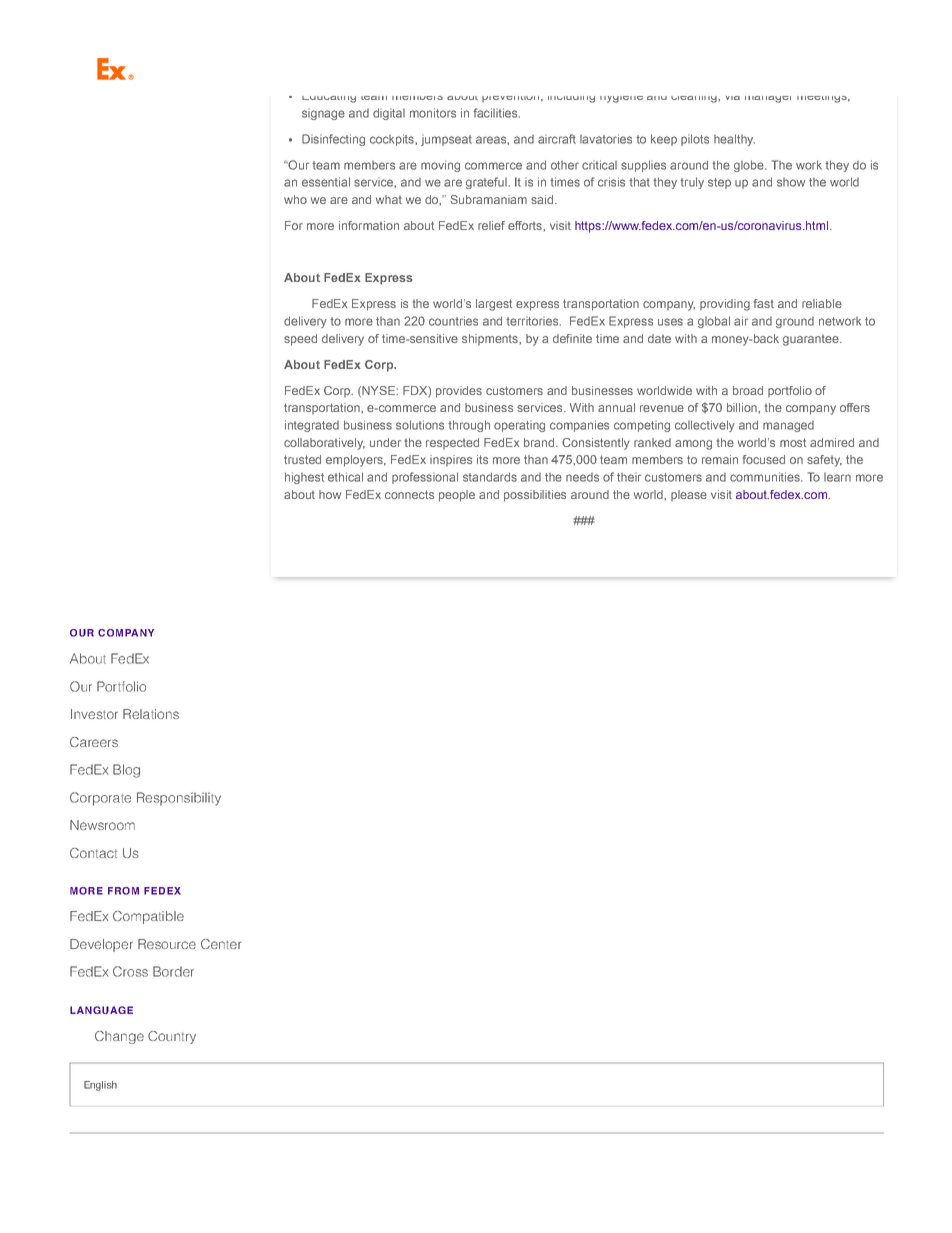  I want to click on Relations, so click(151, 714).
